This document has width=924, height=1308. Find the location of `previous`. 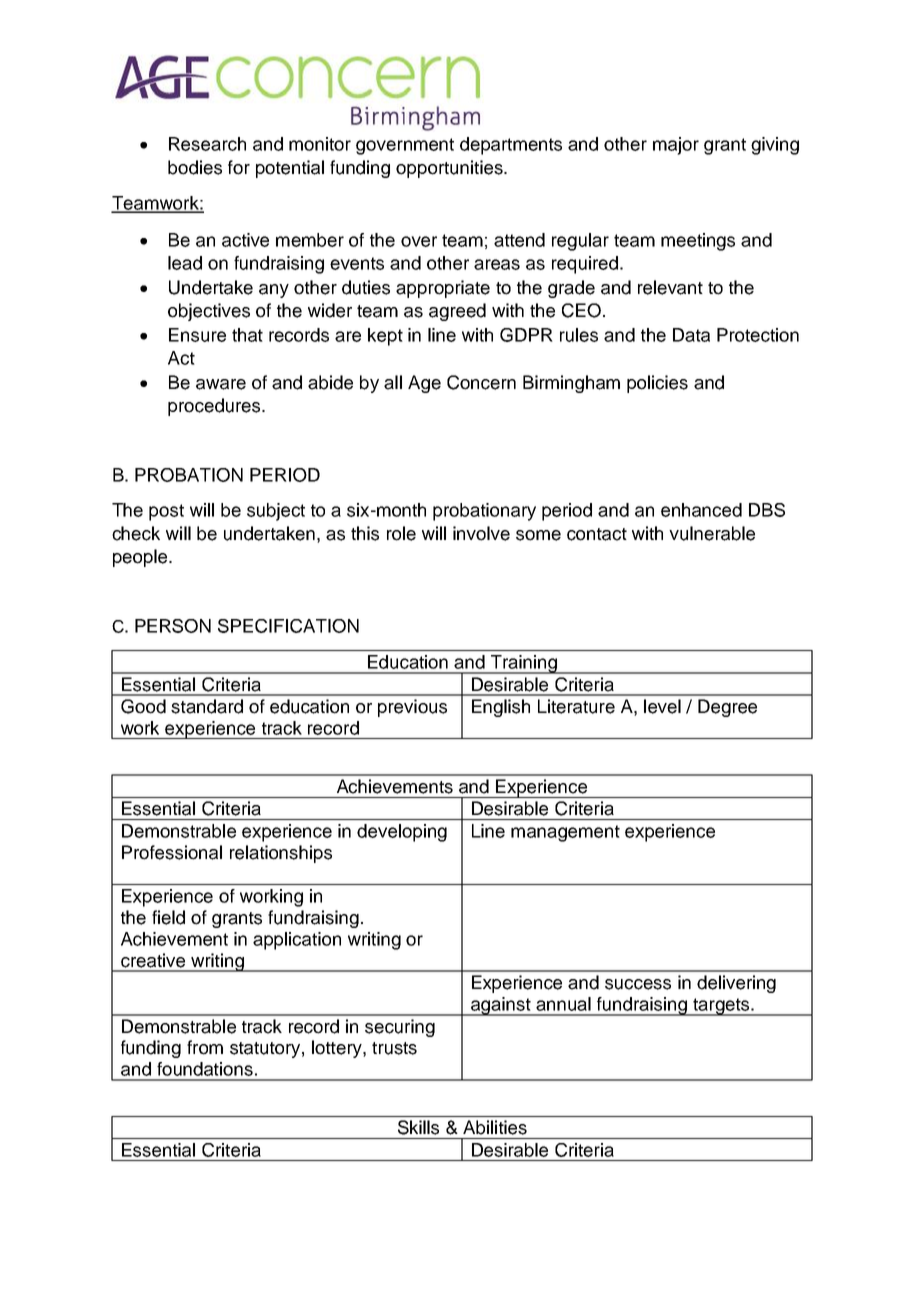

previous is located at coordinates (412, 708).
